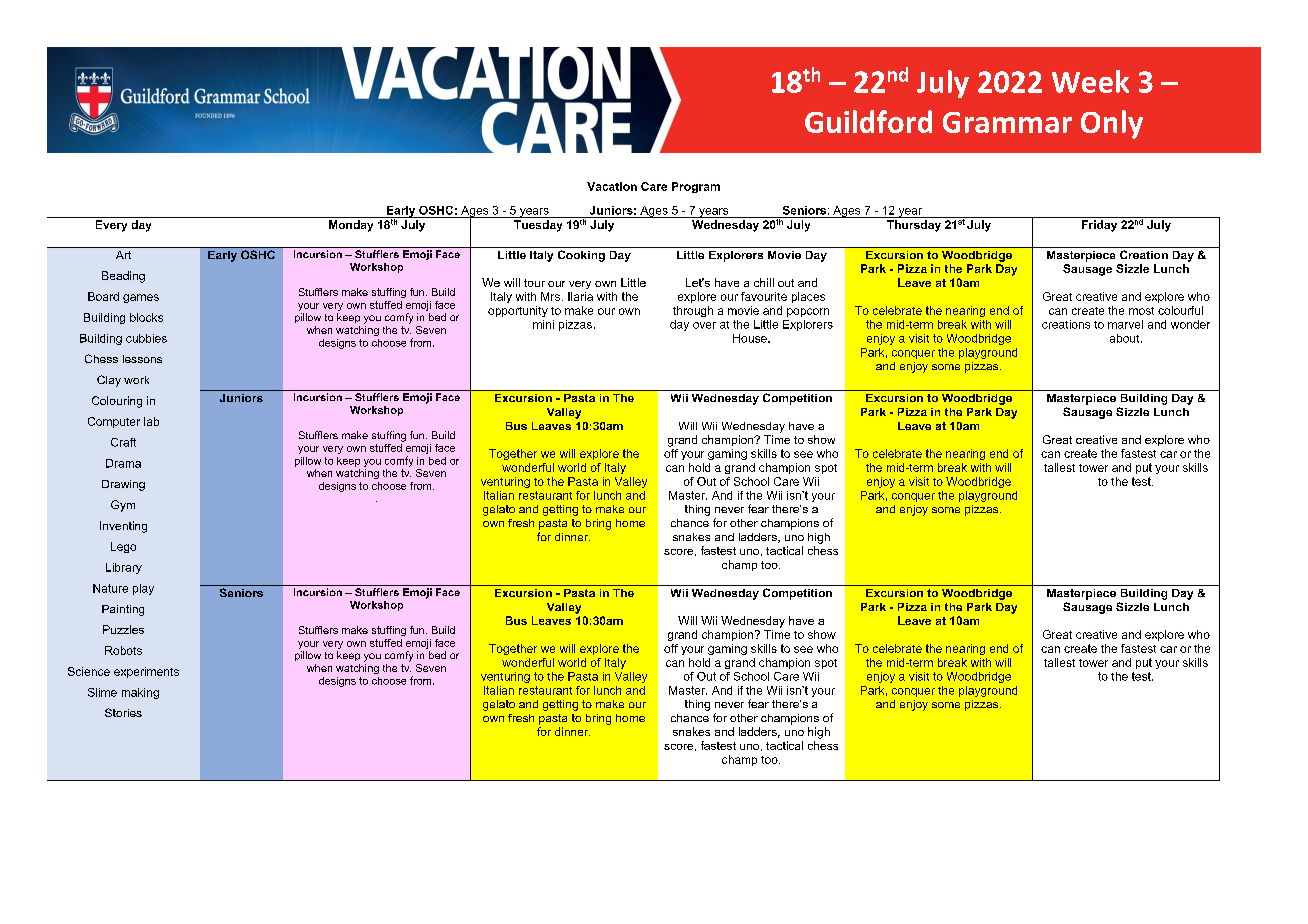 This screenshot has width=1308, height=924. What do you see at coordinates (751, 338) in the screenshot?
I see `House` at bounding box center [751, 338].
